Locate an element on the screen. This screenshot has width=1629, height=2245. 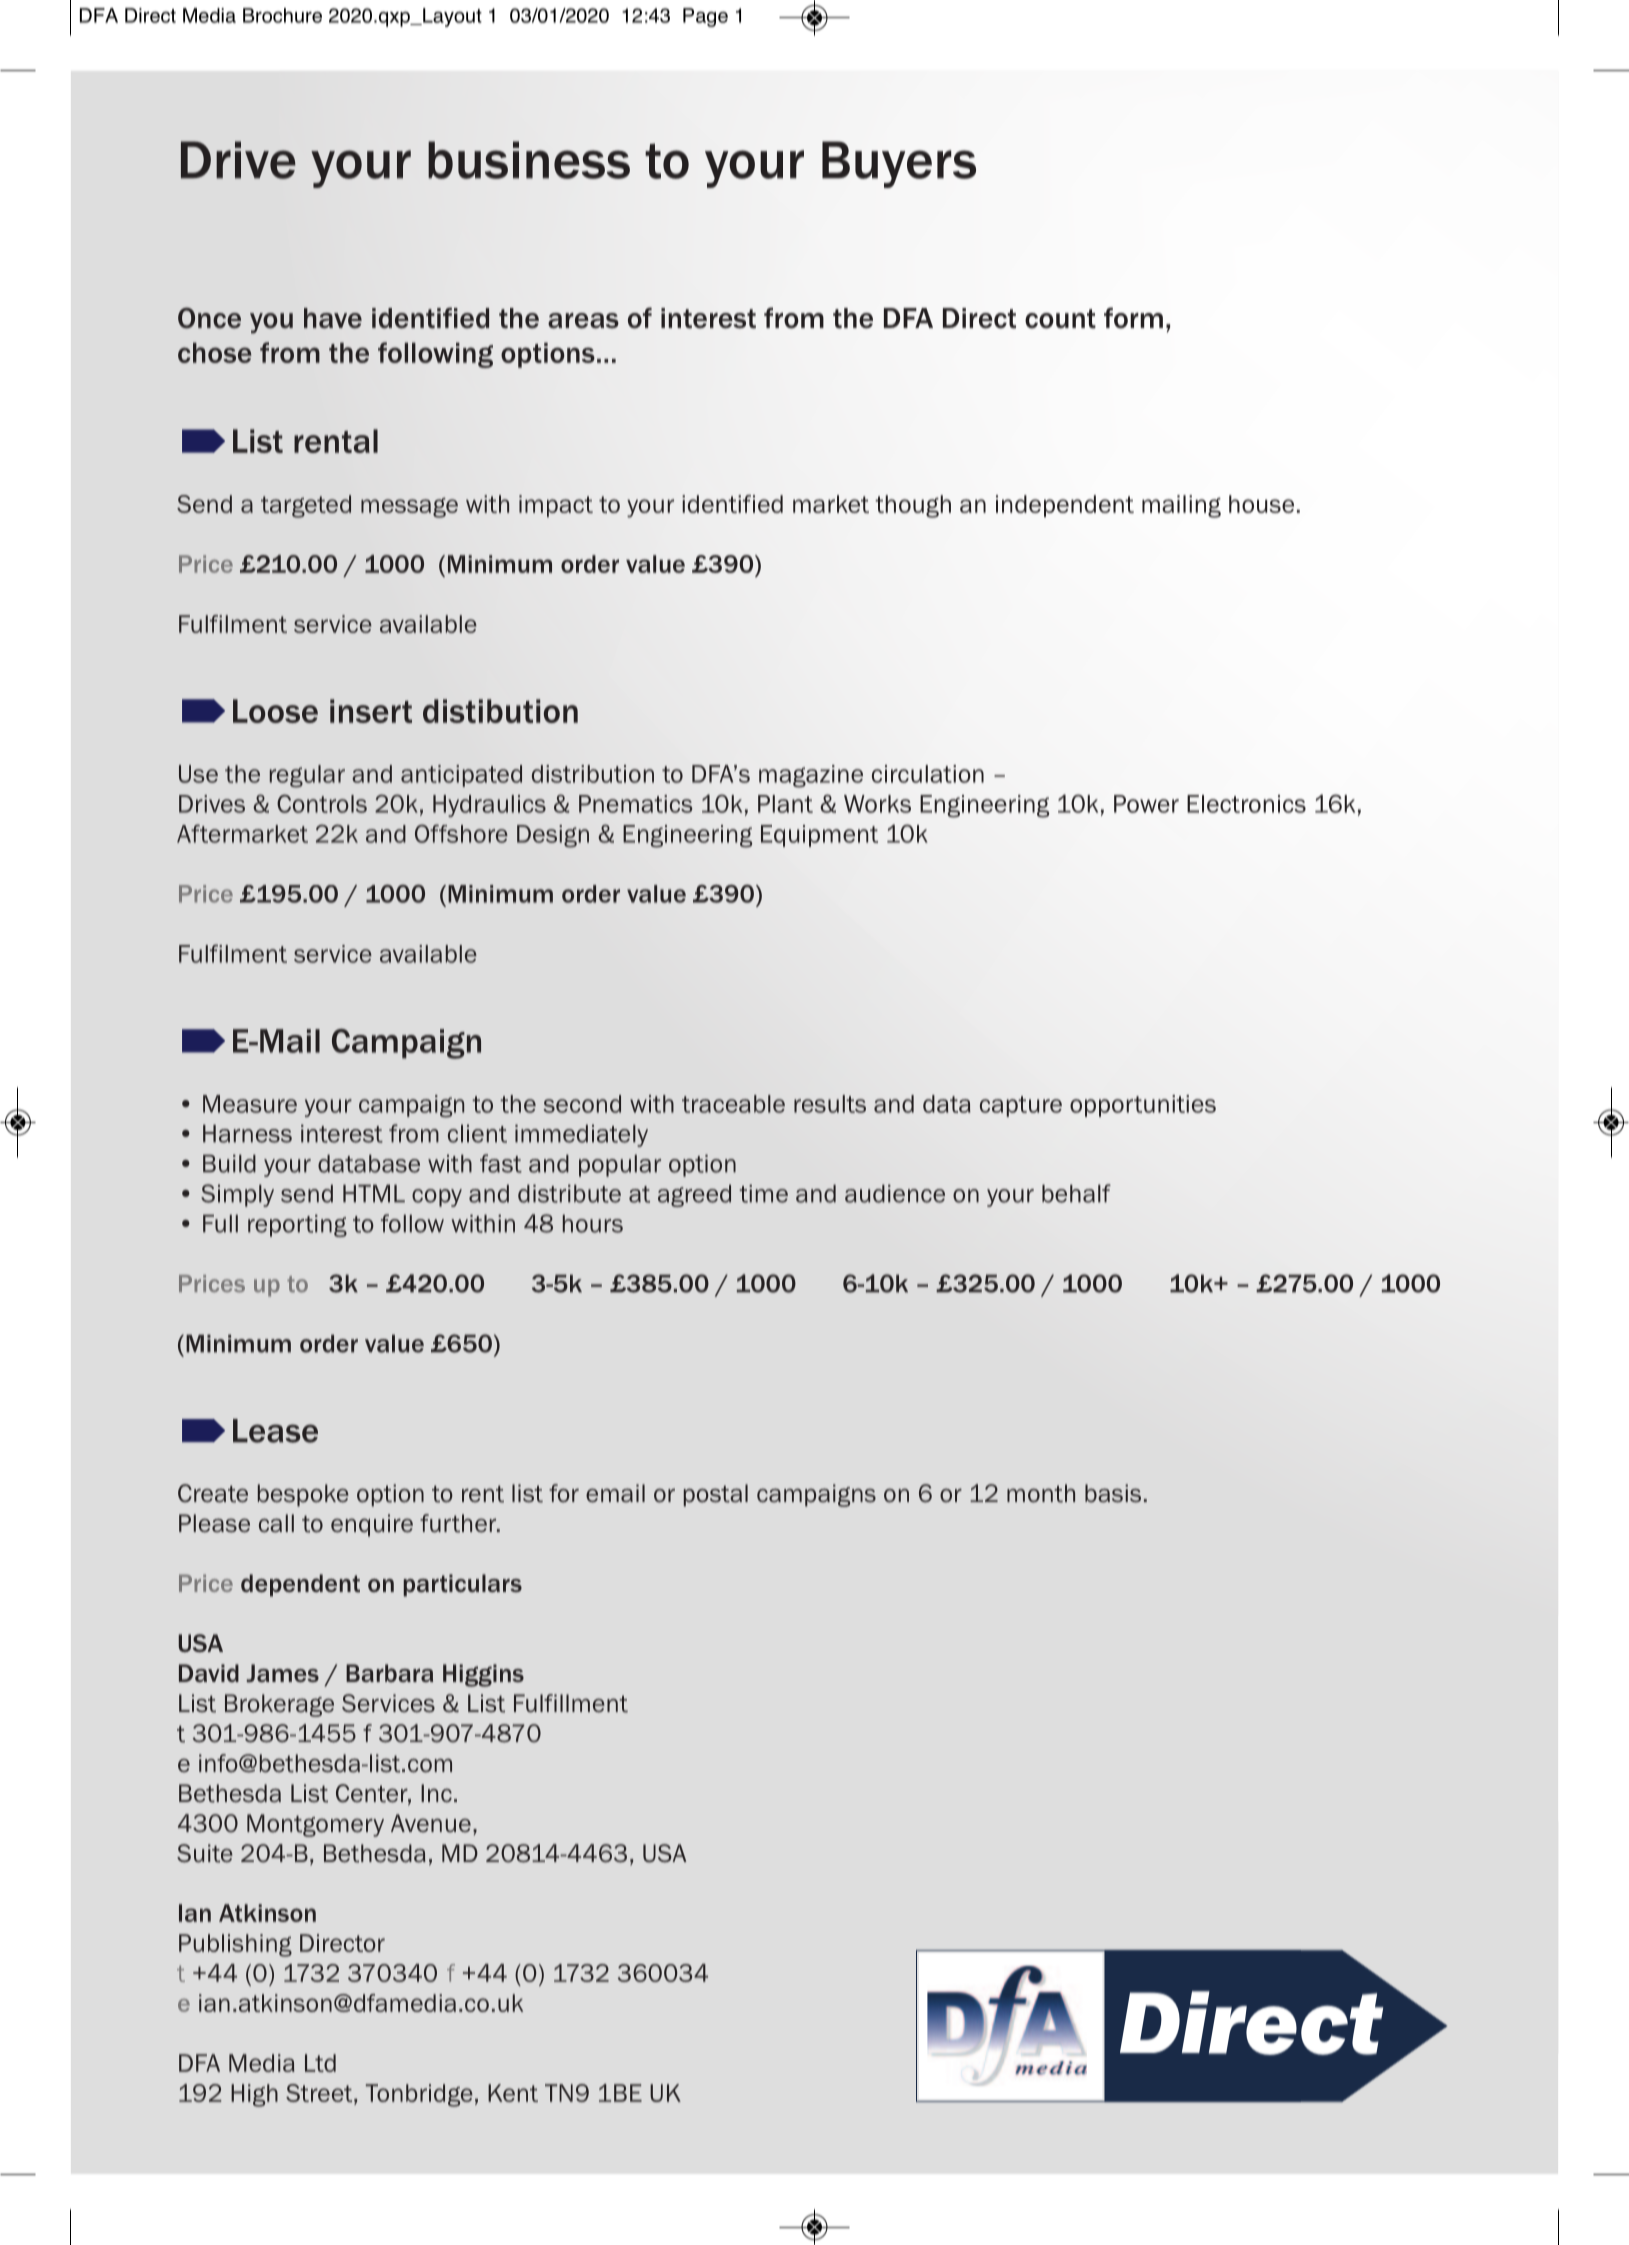
Page is located at coordinates (705, 17).
